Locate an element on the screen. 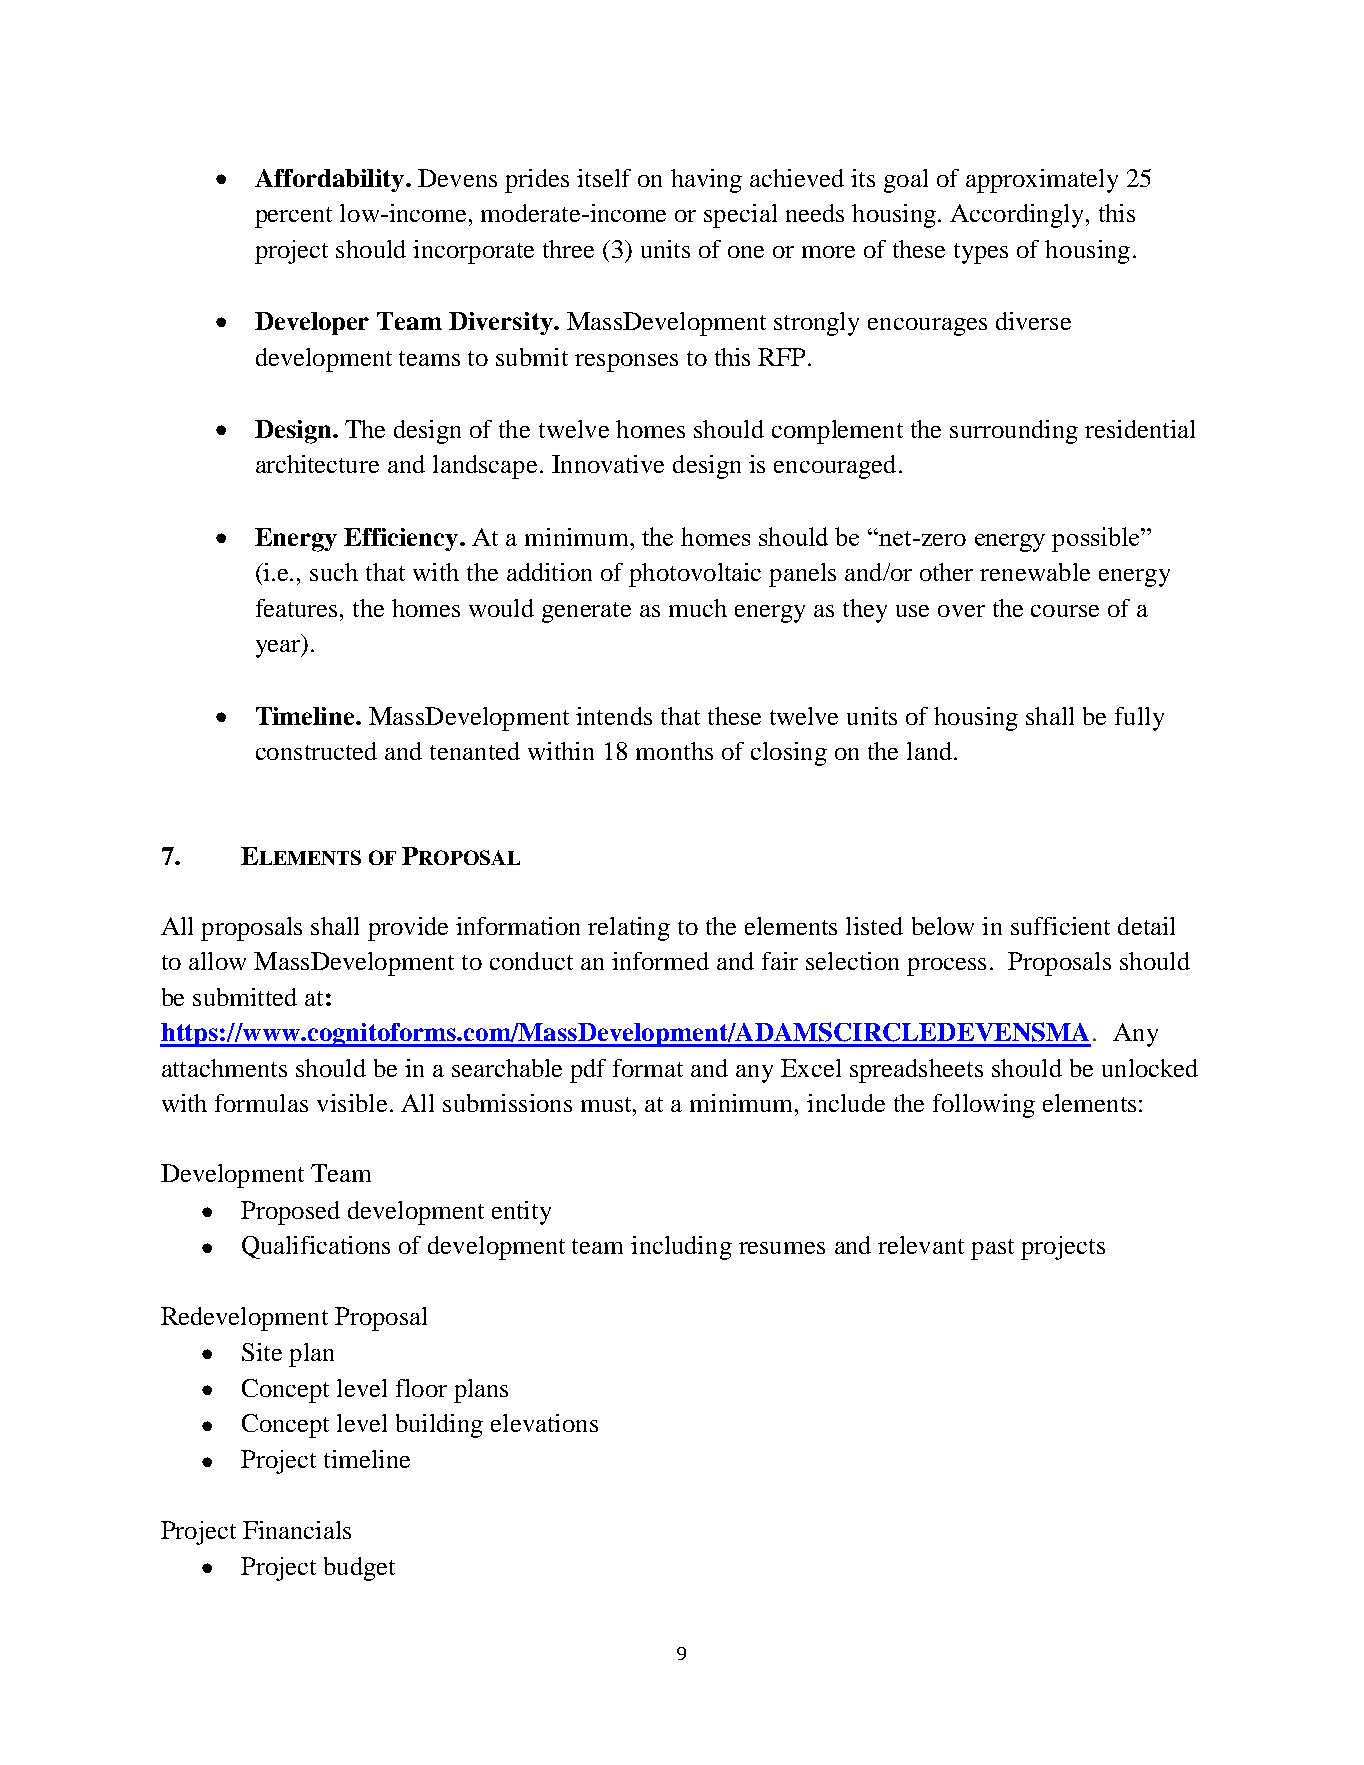 Image resolution: width=1364 pixels, height=1765 pixels. percent is located at coordinates (293, 217).
